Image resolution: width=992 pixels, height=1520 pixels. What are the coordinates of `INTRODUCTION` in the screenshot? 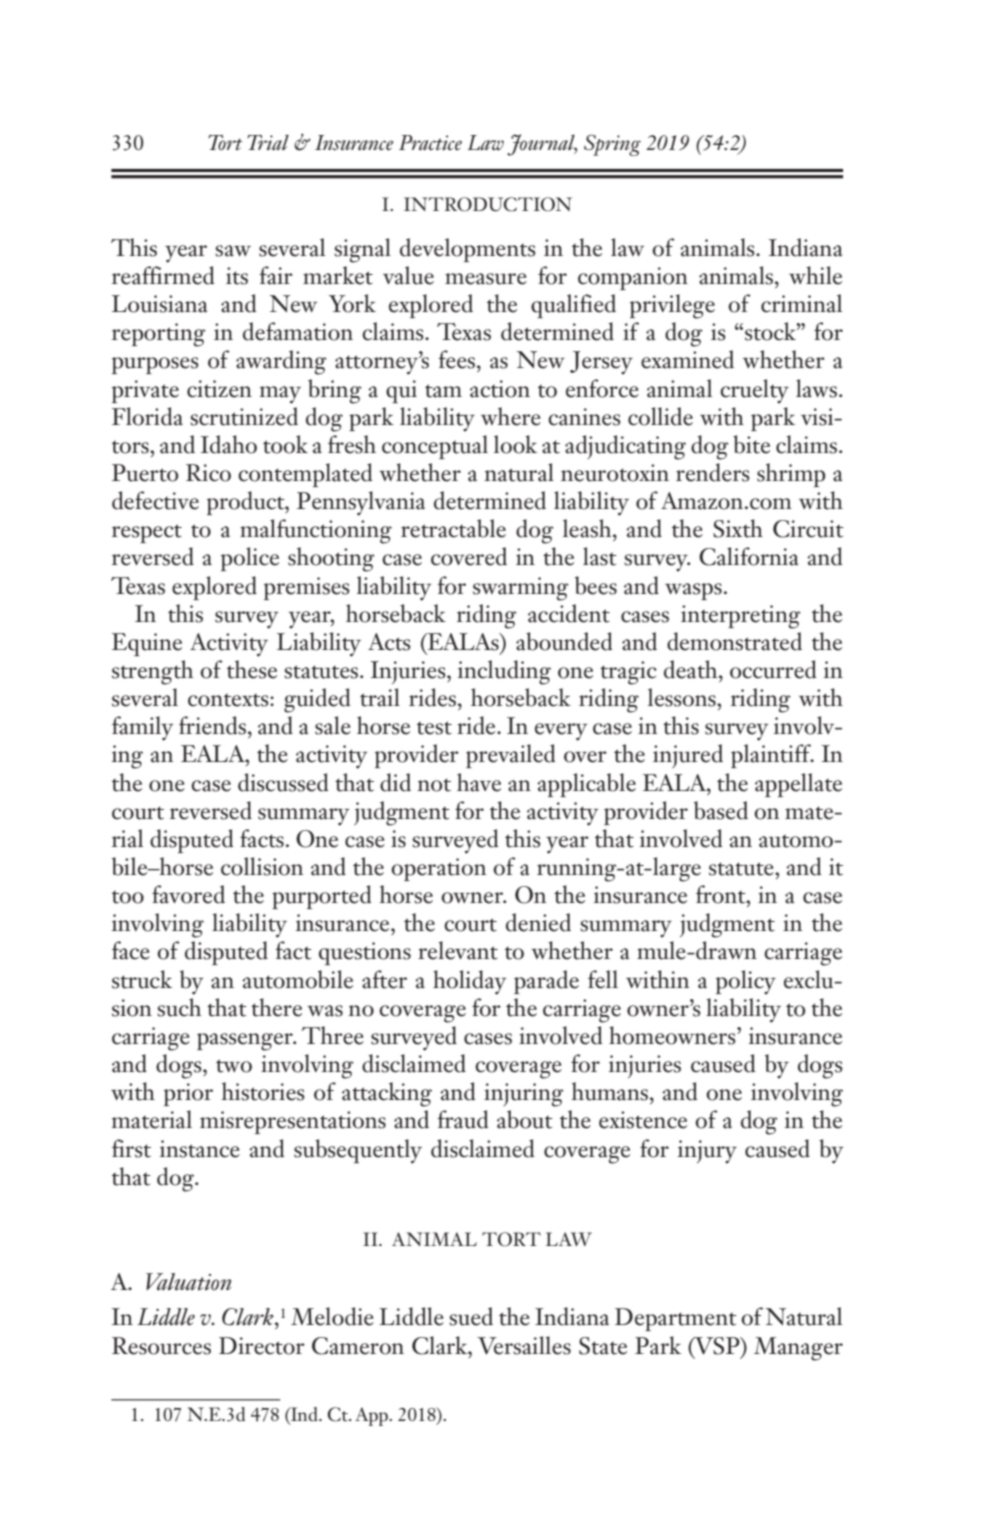 It's located at (488, 204).
